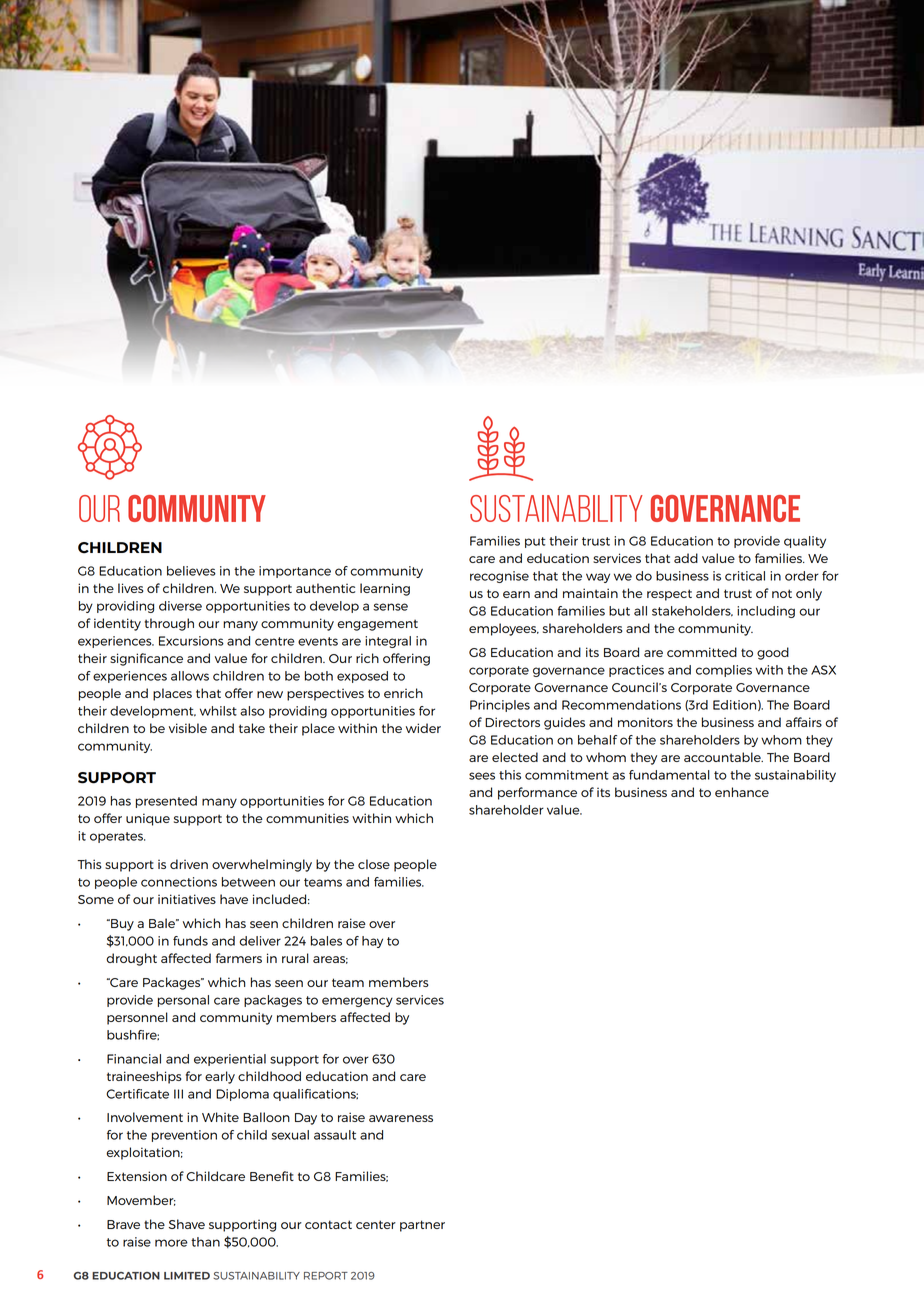  Describe the element at coordinates (745, 576) in the screenshot. I see `critical` at that location.
